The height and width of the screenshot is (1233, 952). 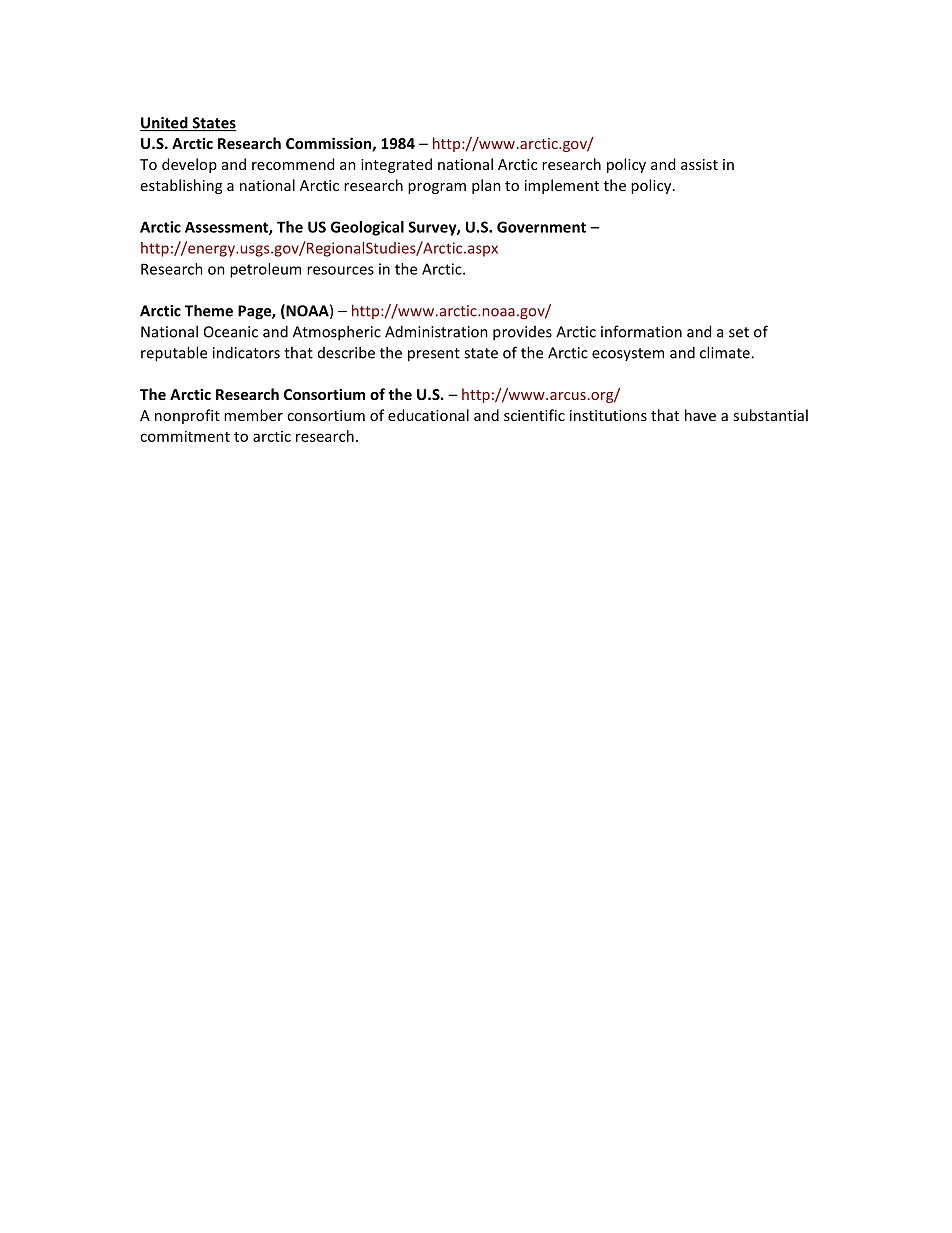 What do you see at coordinates (628, 354) in the screenshot?
I see `ecosystem` at bounding box center [628, 354].
